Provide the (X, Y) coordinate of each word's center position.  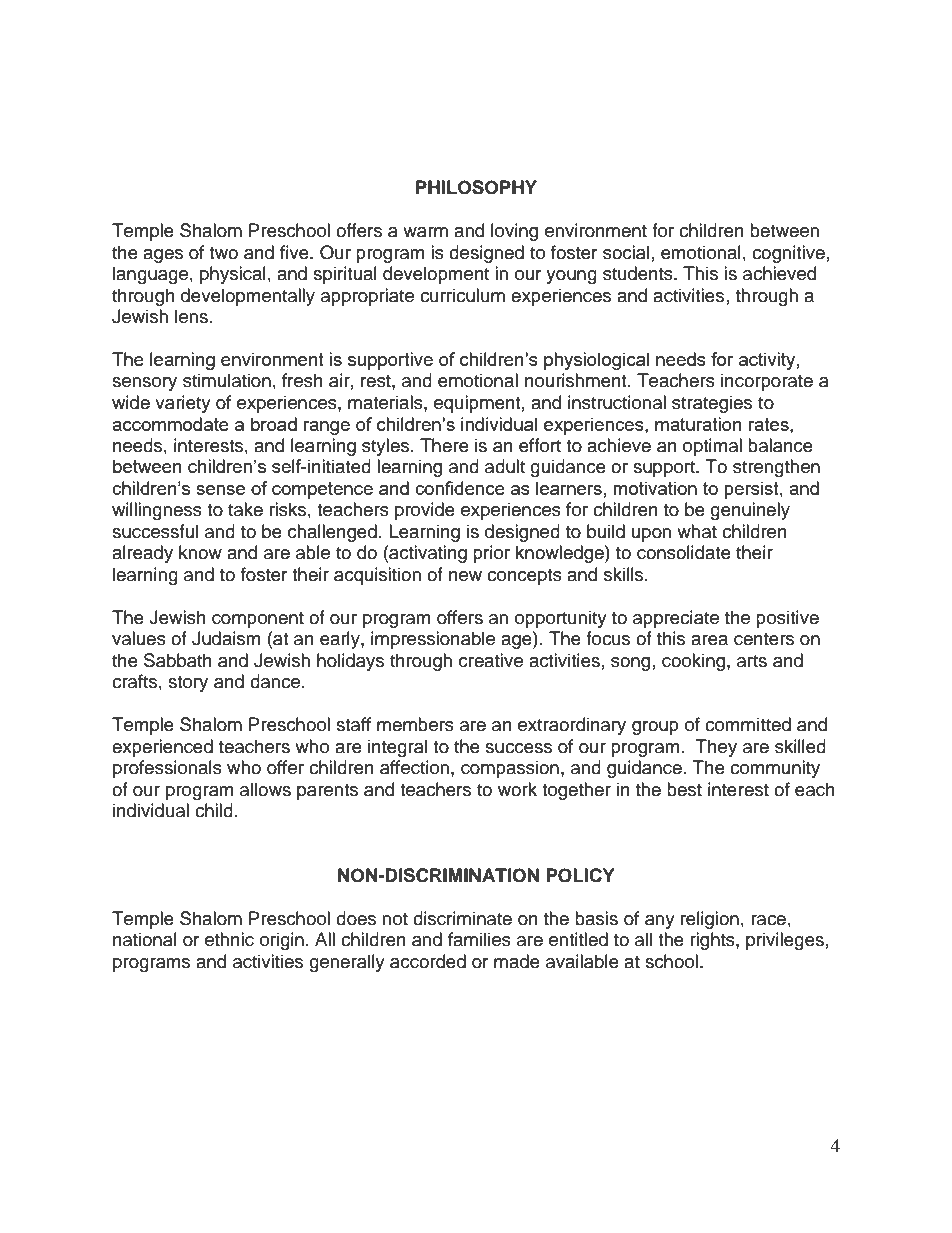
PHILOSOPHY (476, 187)
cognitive (788, 254)
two (223, 253)
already (142, 554)
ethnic (229, 939)
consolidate (684, 552)
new (465, 576)
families (479, 939)
